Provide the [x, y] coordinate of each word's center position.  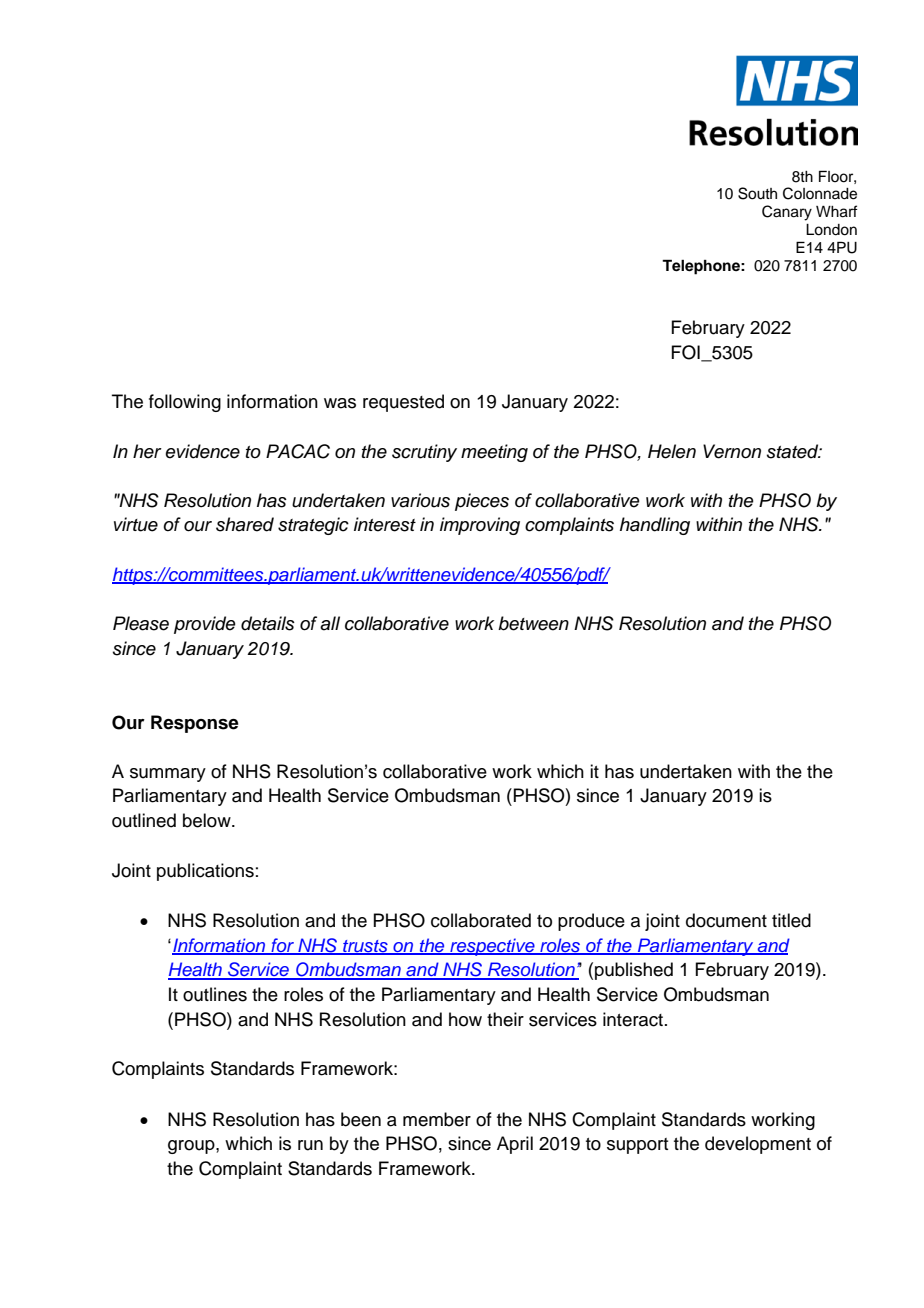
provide [205, 625]
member [437, 1119]
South [757, 193]
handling [655, 526]
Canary [787, 213]
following [185, 403]
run [310, 1145]
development [758, 1145]
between [533, 623]
